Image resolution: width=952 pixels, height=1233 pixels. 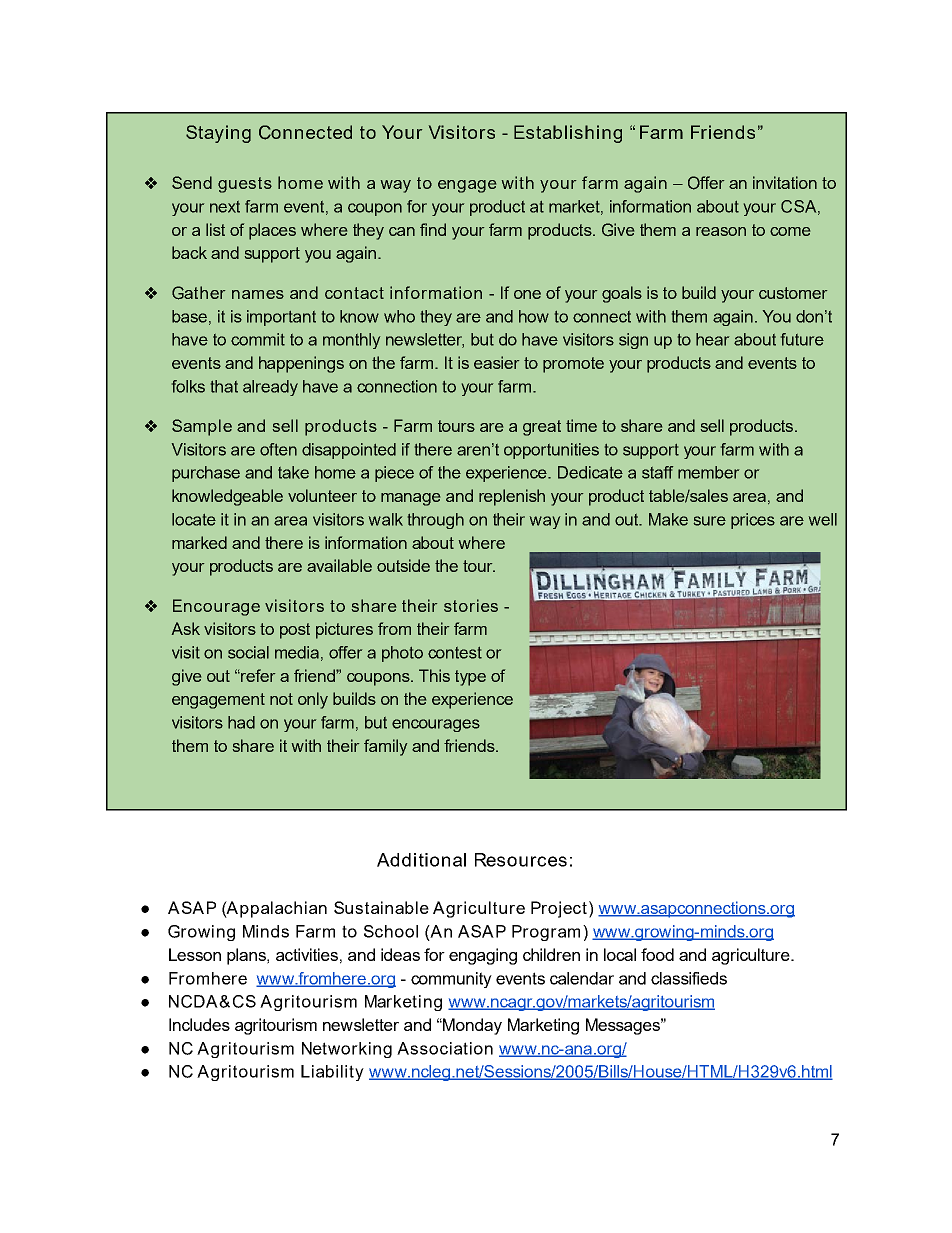 What do you see at coordinates (785, 182) in the image?
I see `invitation` at bounding box center [785, 182].
